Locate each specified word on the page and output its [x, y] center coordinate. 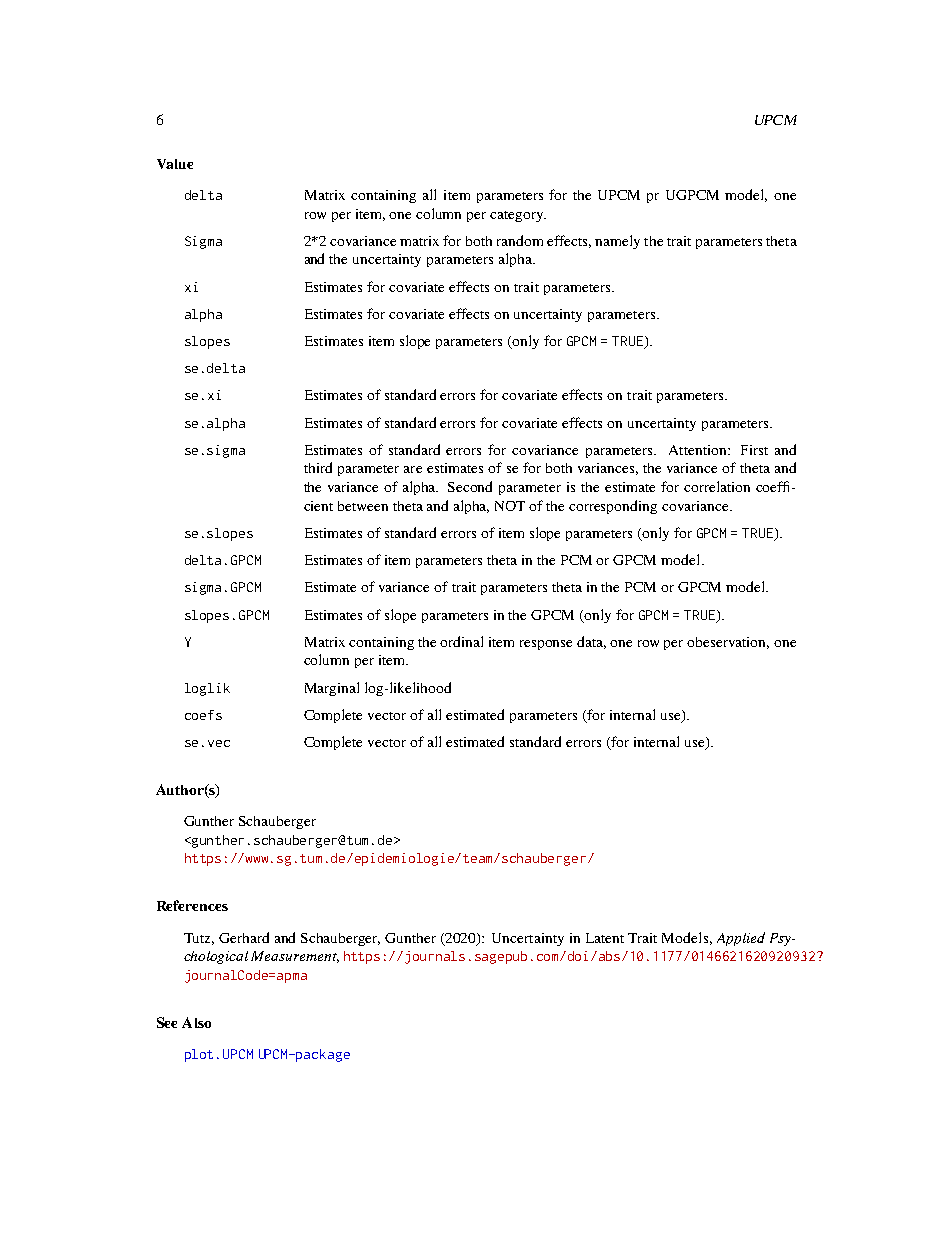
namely [617, 242]
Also [196, 1022]
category [518, 216]
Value [175, 164]
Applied [741, 939]
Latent [605, 938]
